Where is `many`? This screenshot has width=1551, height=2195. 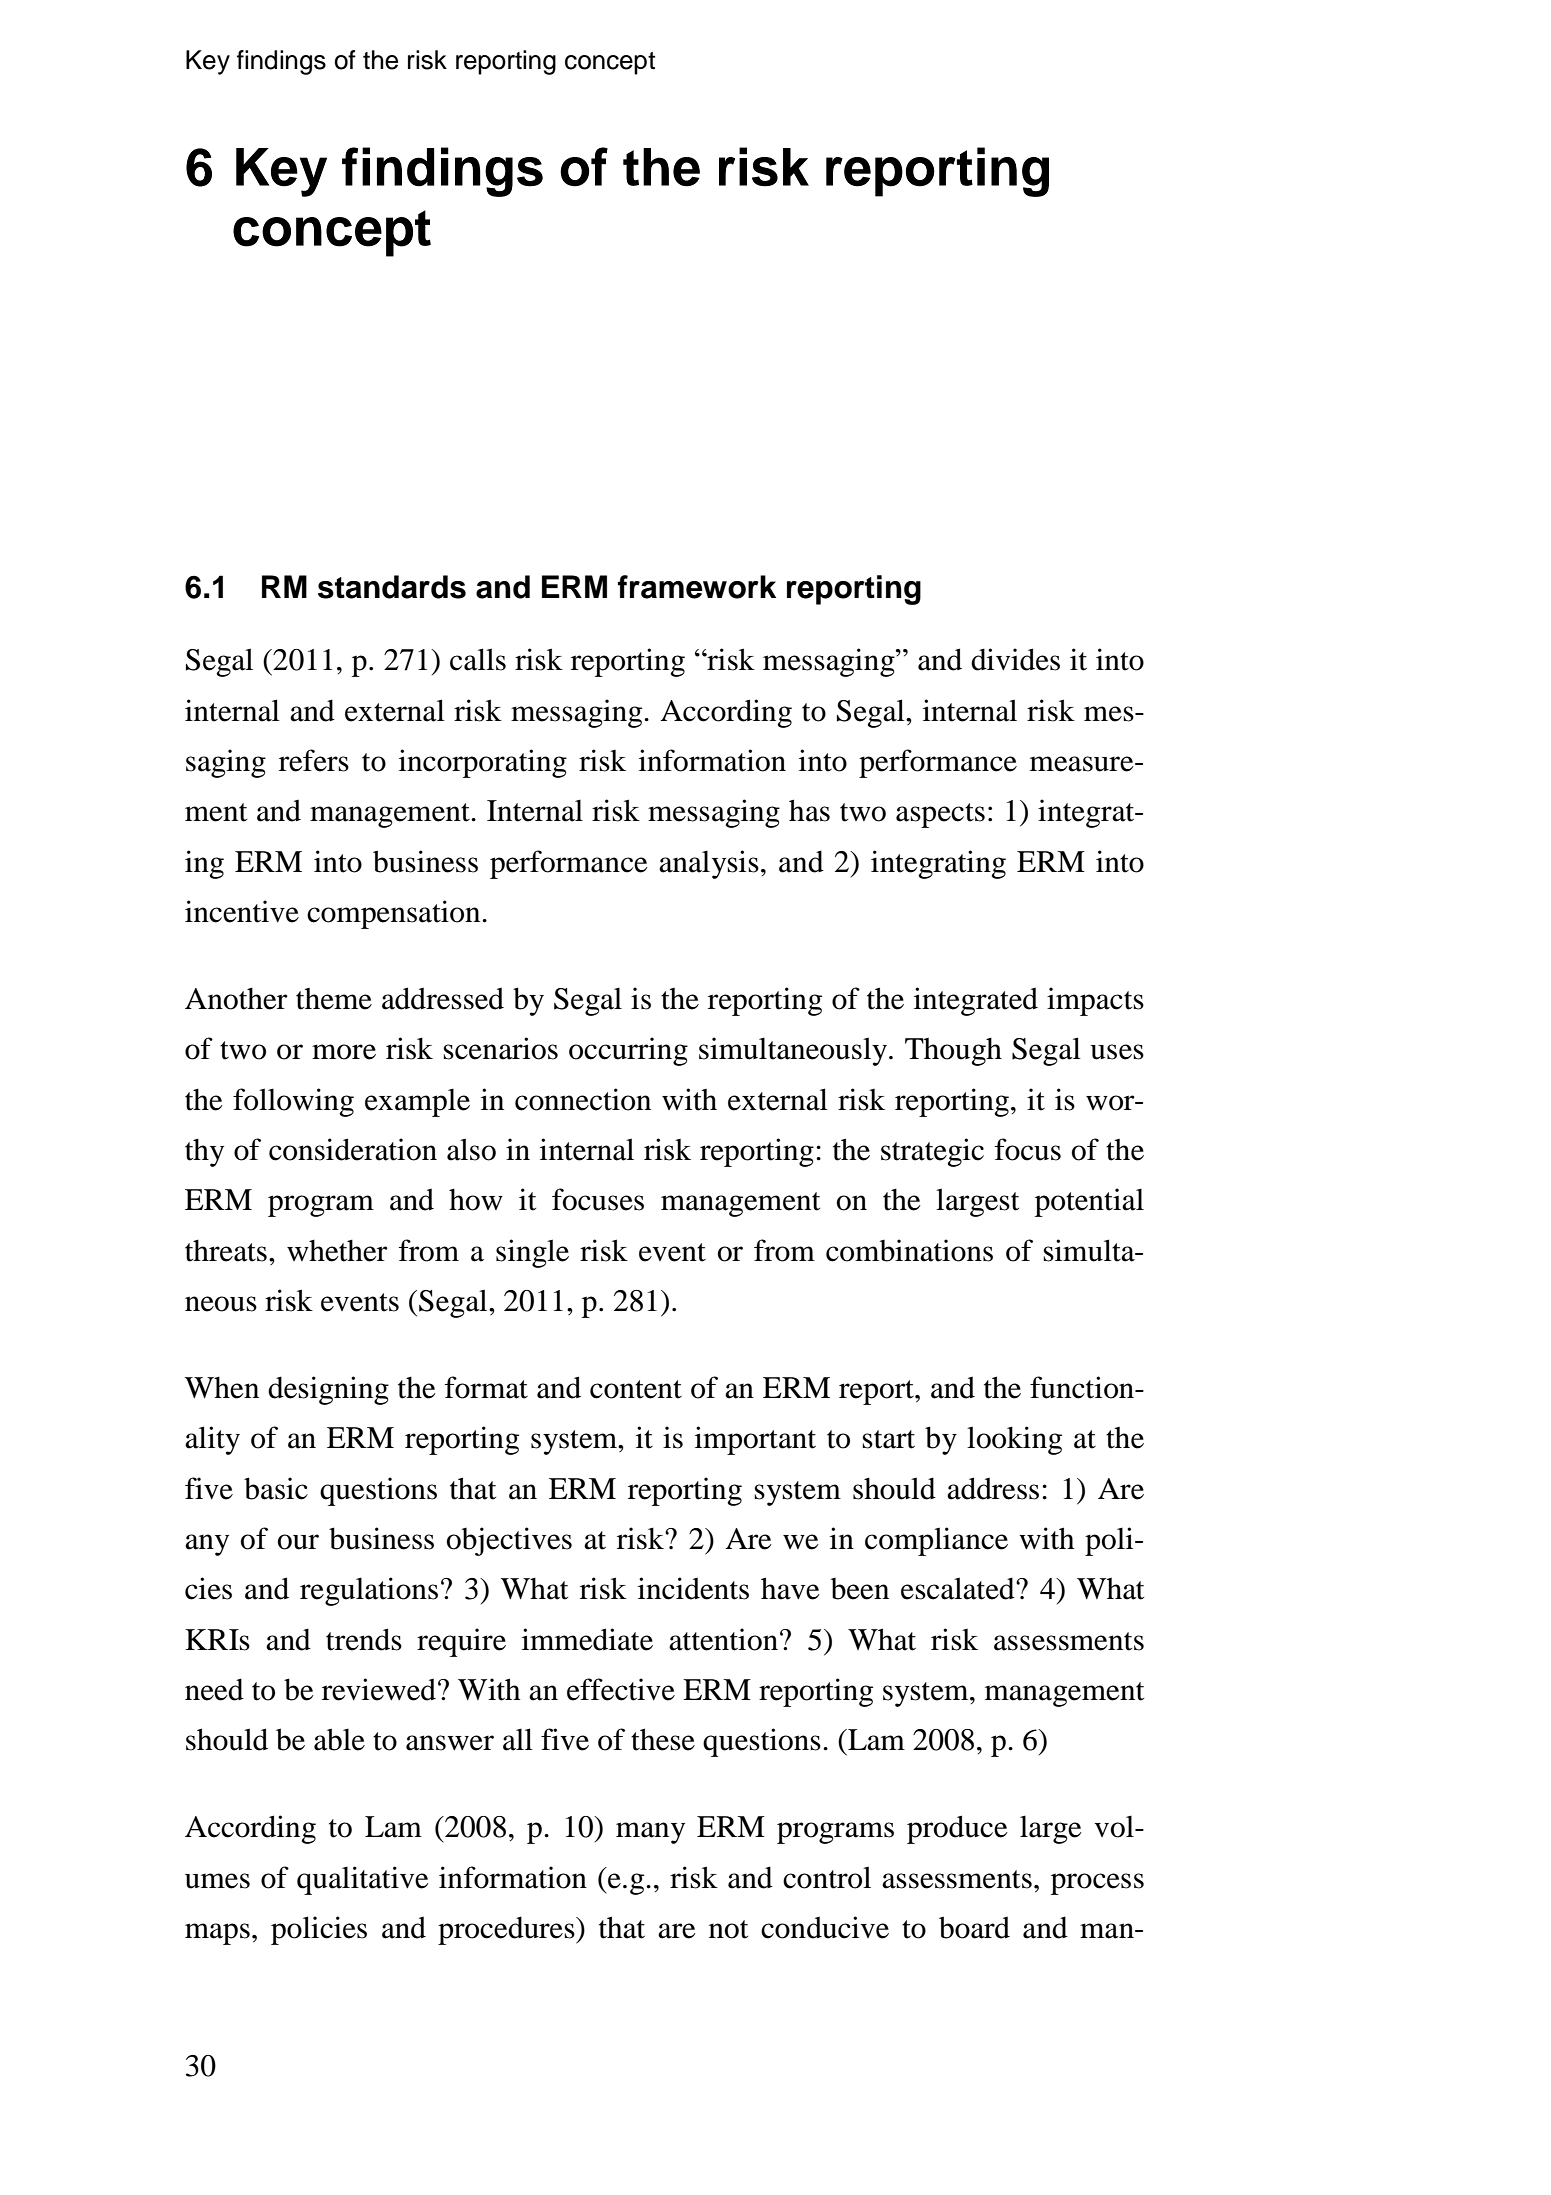
many is located at coordinates (650, 1833).
